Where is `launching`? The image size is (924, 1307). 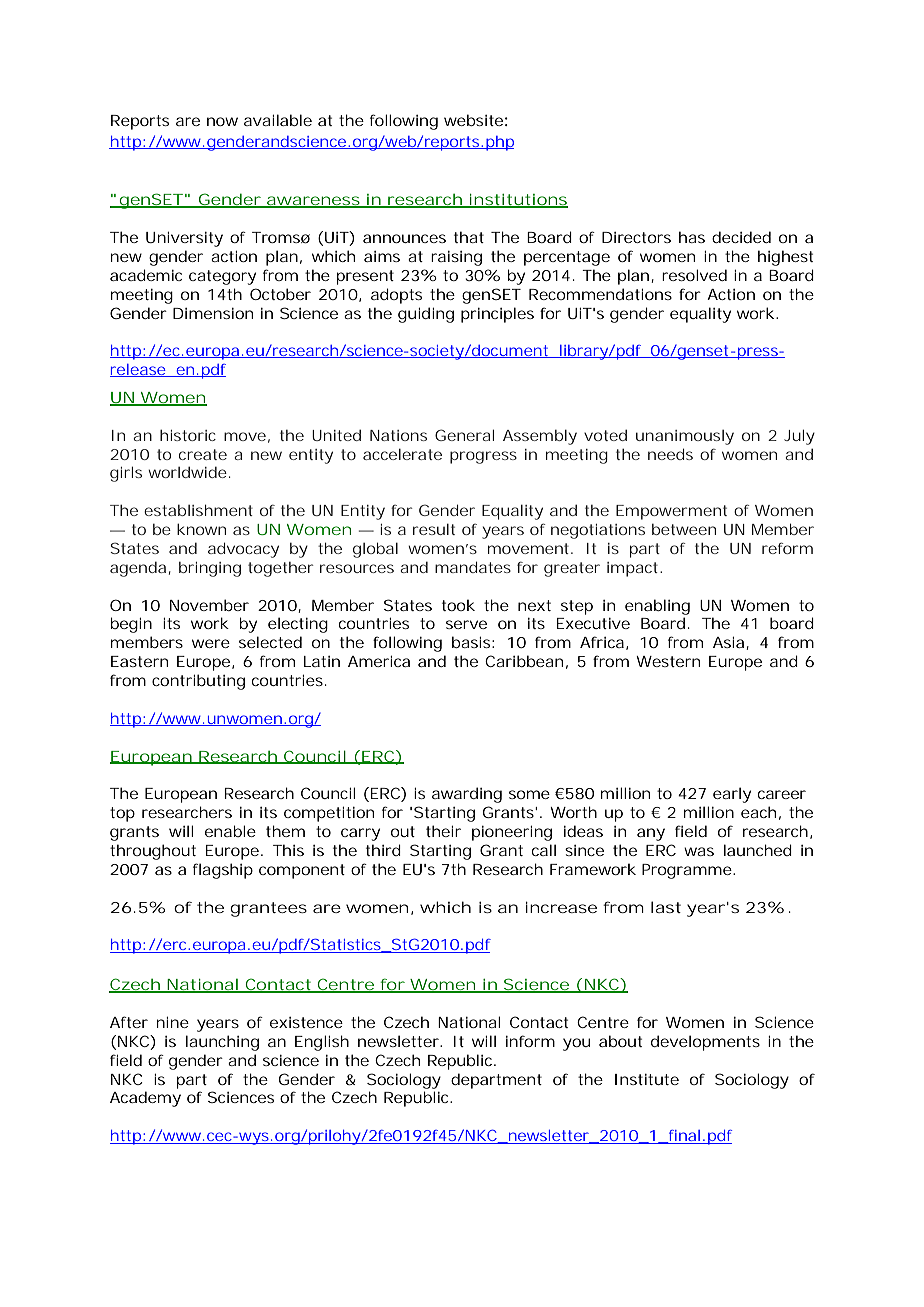 launching is located at coordinates (222, 1043).
